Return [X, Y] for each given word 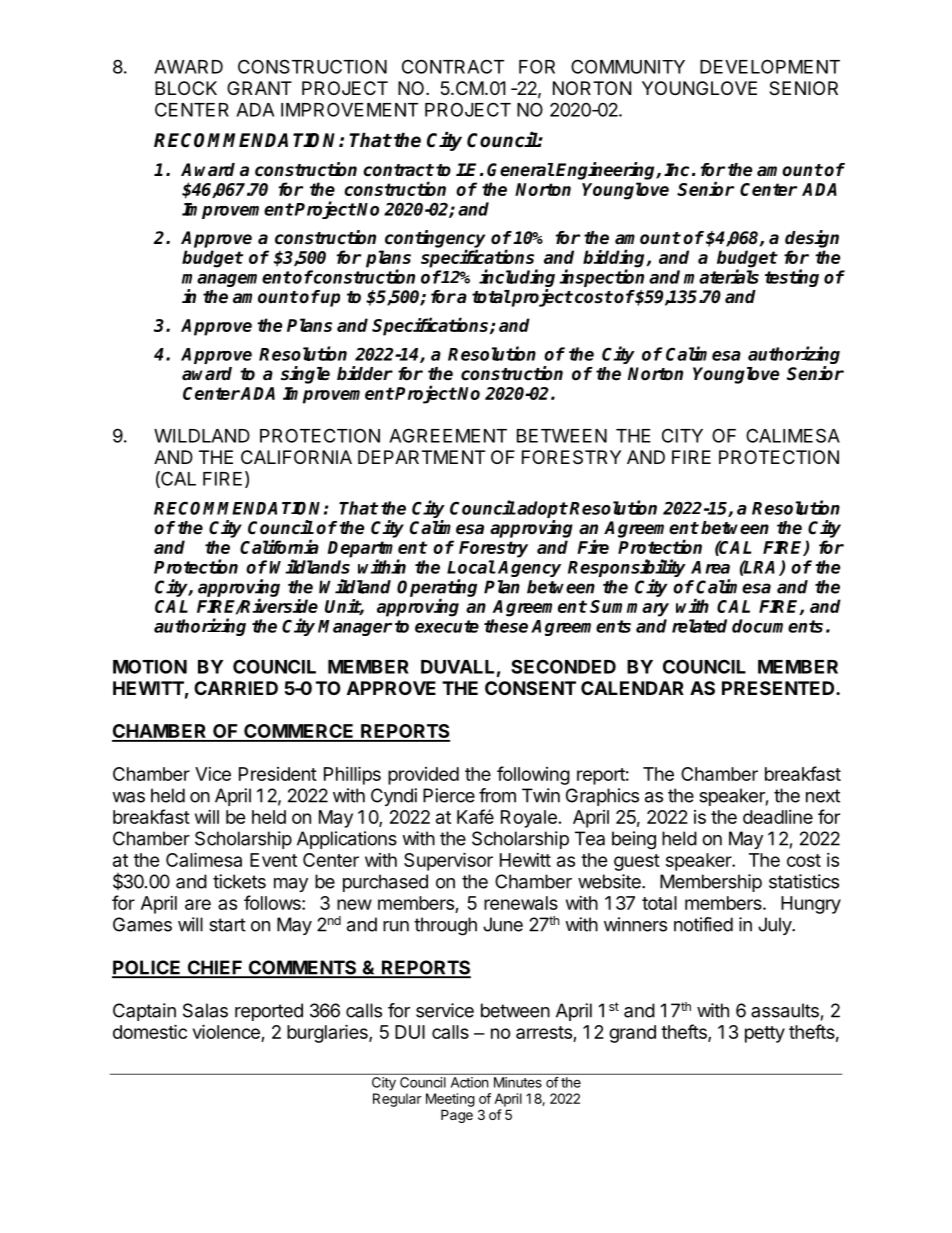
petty [765, 1034]
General [520, 170]
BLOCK [186, 88]
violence [226, 1031]
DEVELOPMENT [770, 66]
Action [469, 1082]
